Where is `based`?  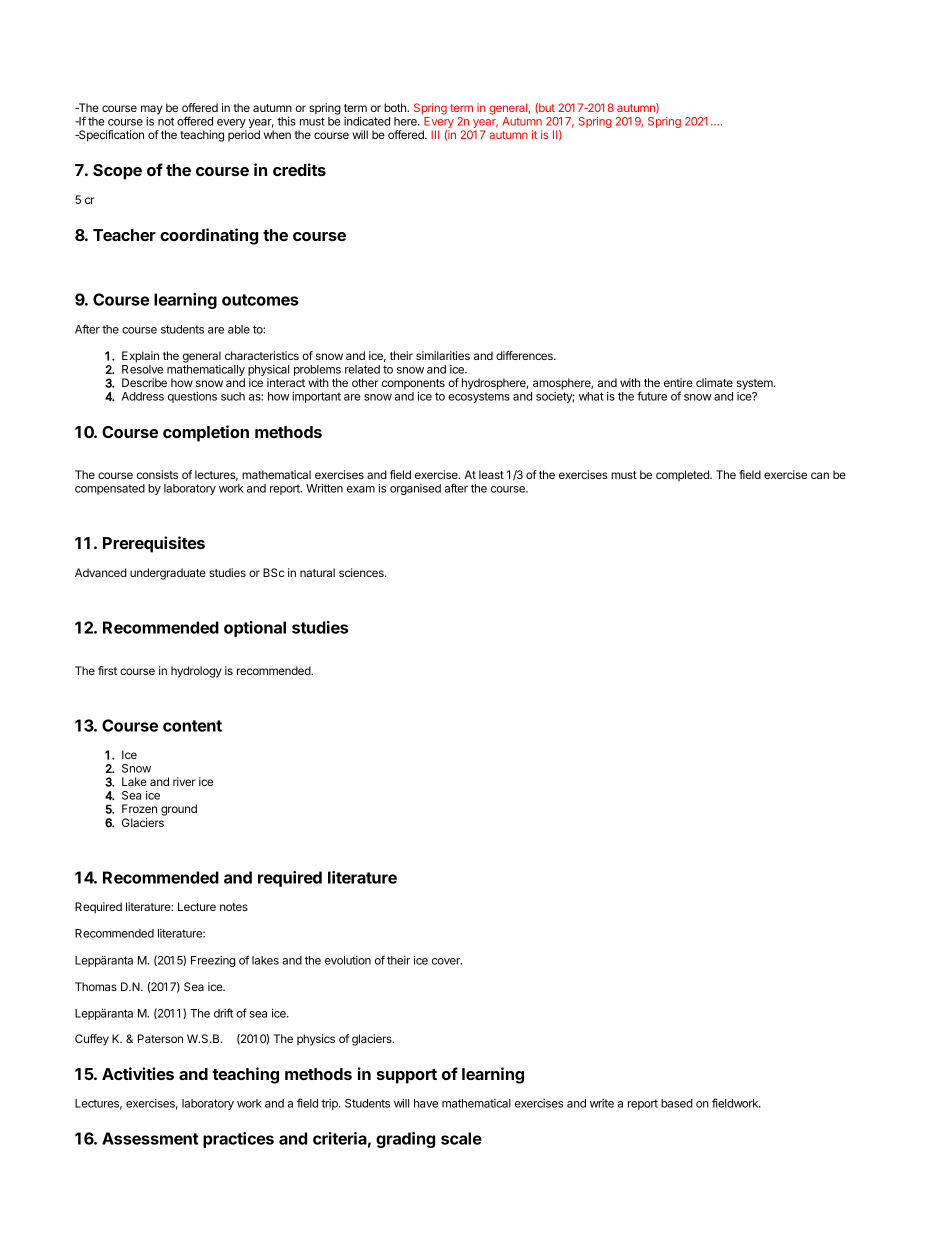 based is located at coordinates (677, 1103).
